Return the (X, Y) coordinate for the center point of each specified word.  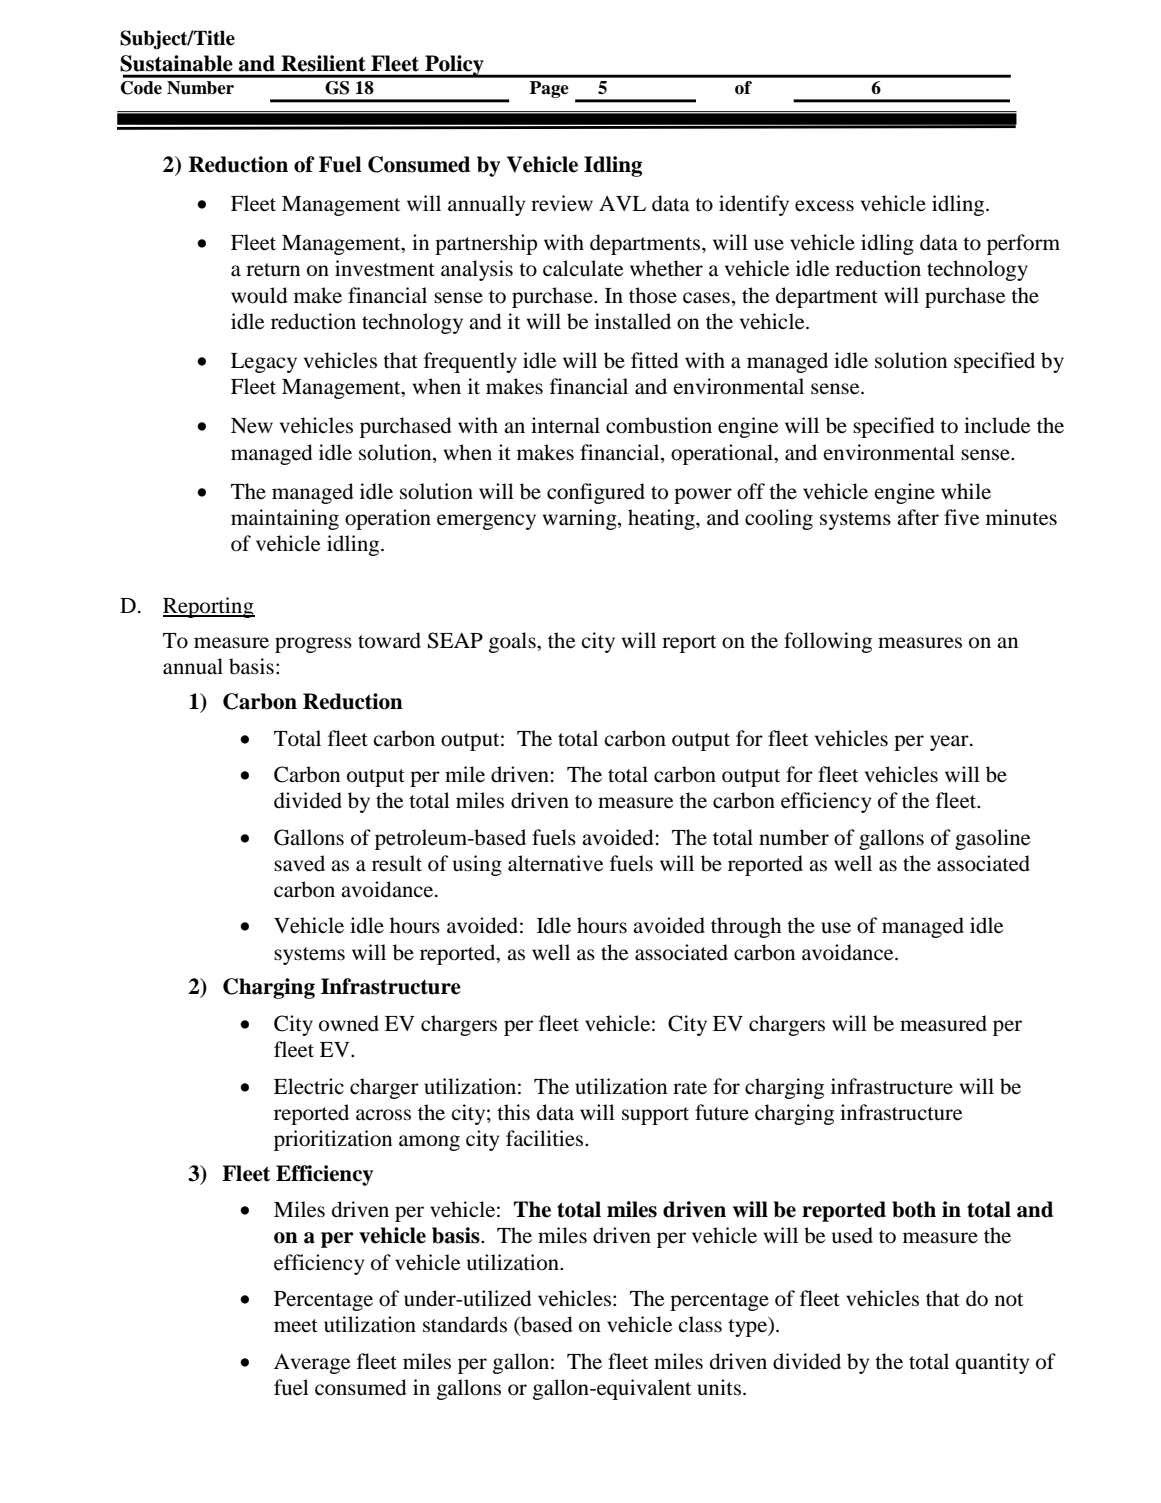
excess (824, 206)
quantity (992, 1363)
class (700, 1324)
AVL (622, 203)
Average (312, 1364)
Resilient (323, 63)
